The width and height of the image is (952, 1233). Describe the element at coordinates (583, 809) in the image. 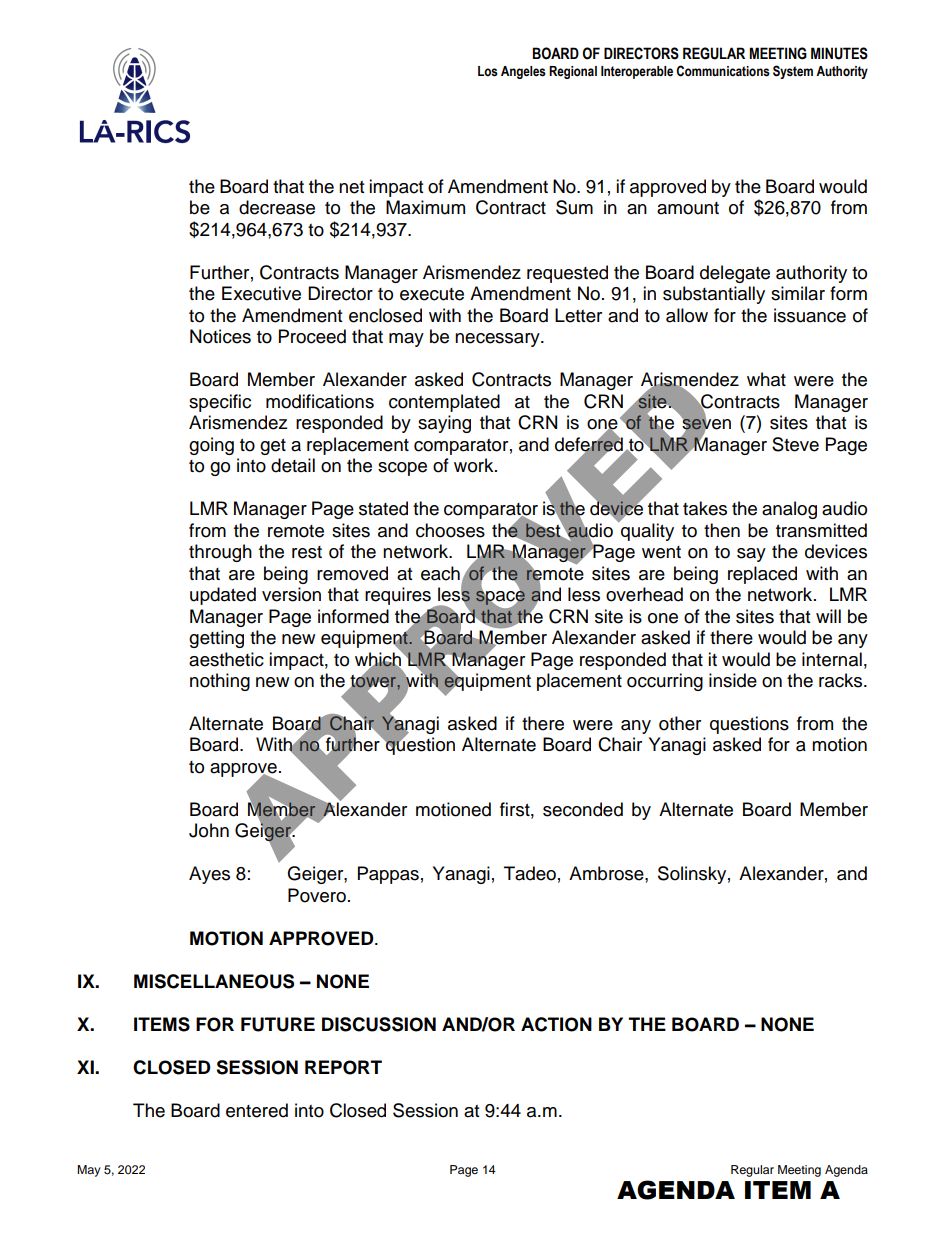

I see `seconded` at that location.
